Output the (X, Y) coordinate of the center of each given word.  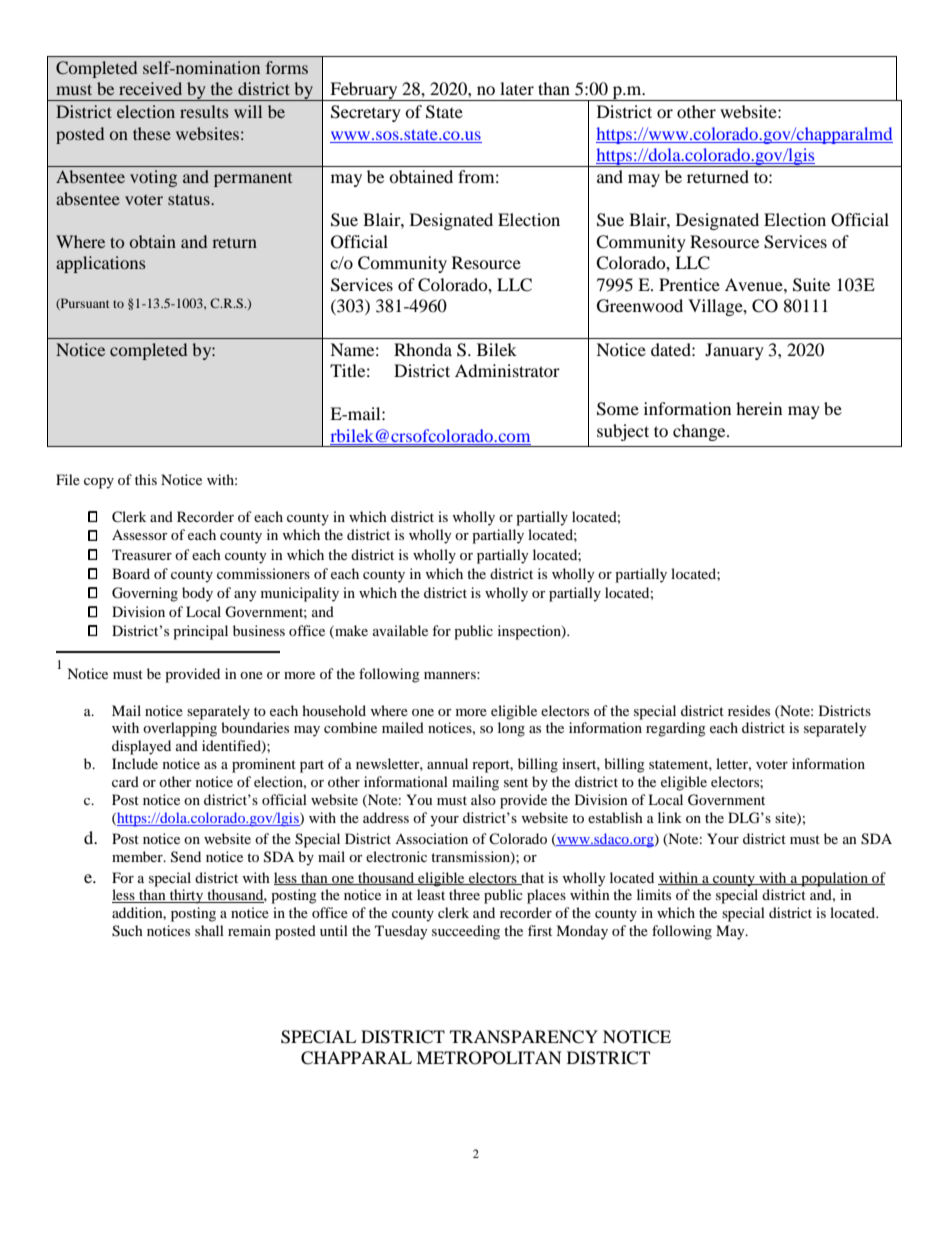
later (517, 88)
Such (127, 931)
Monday (582, 932)
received (150, 88)
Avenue (755, 284)
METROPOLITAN (489, 1058)
